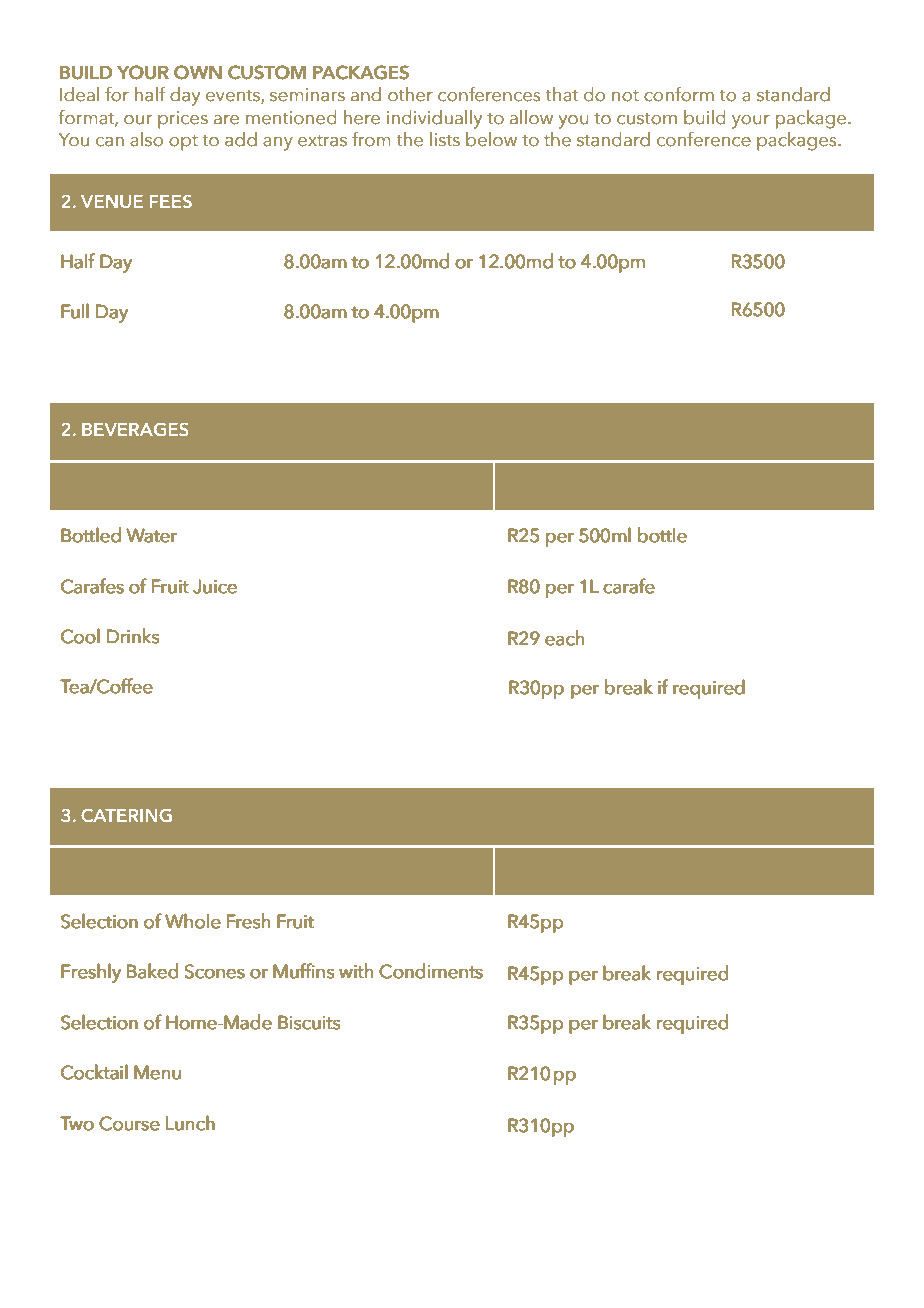 Image resolution: width=924 pixels, height=1308 pixels. I want to click on below, so click(491, 139).
